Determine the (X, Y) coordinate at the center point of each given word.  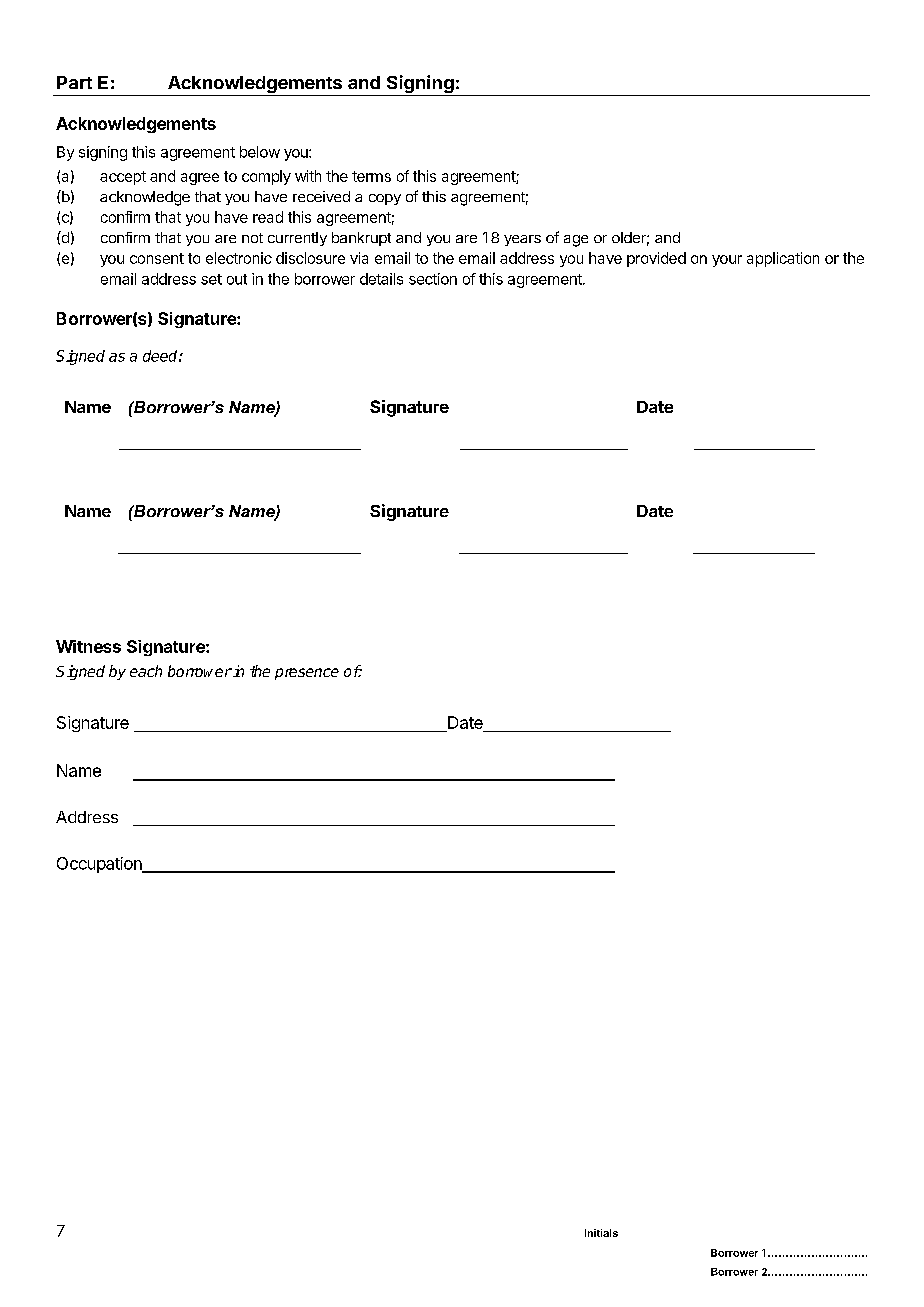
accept (123, 178)
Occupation (100, 865)
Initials (601, 1233)
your (727, 261)
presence (307, 674)
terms (371, 176)
